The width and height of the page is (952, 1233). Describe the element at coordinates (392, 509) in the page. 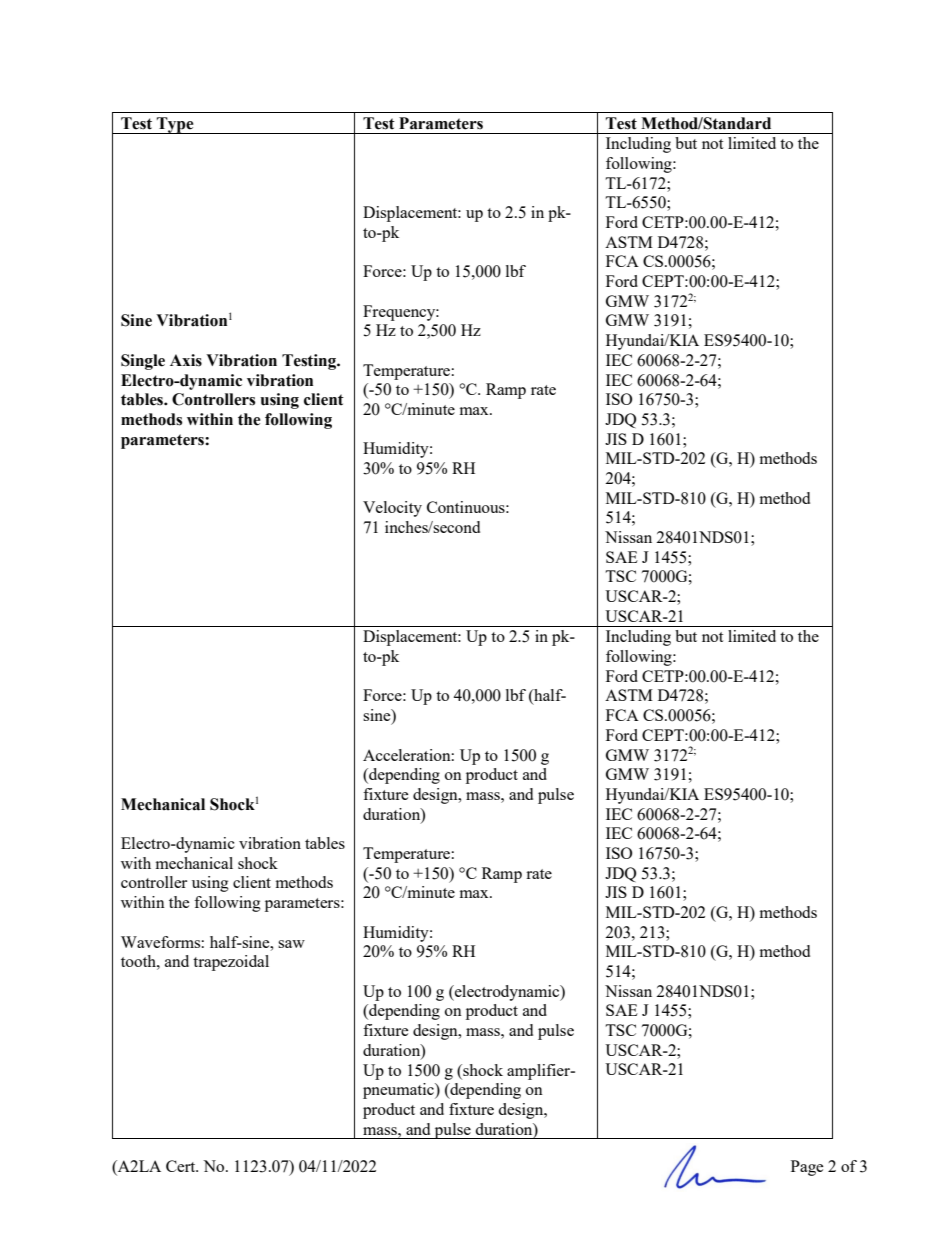

I see `Velocity` at that location.
